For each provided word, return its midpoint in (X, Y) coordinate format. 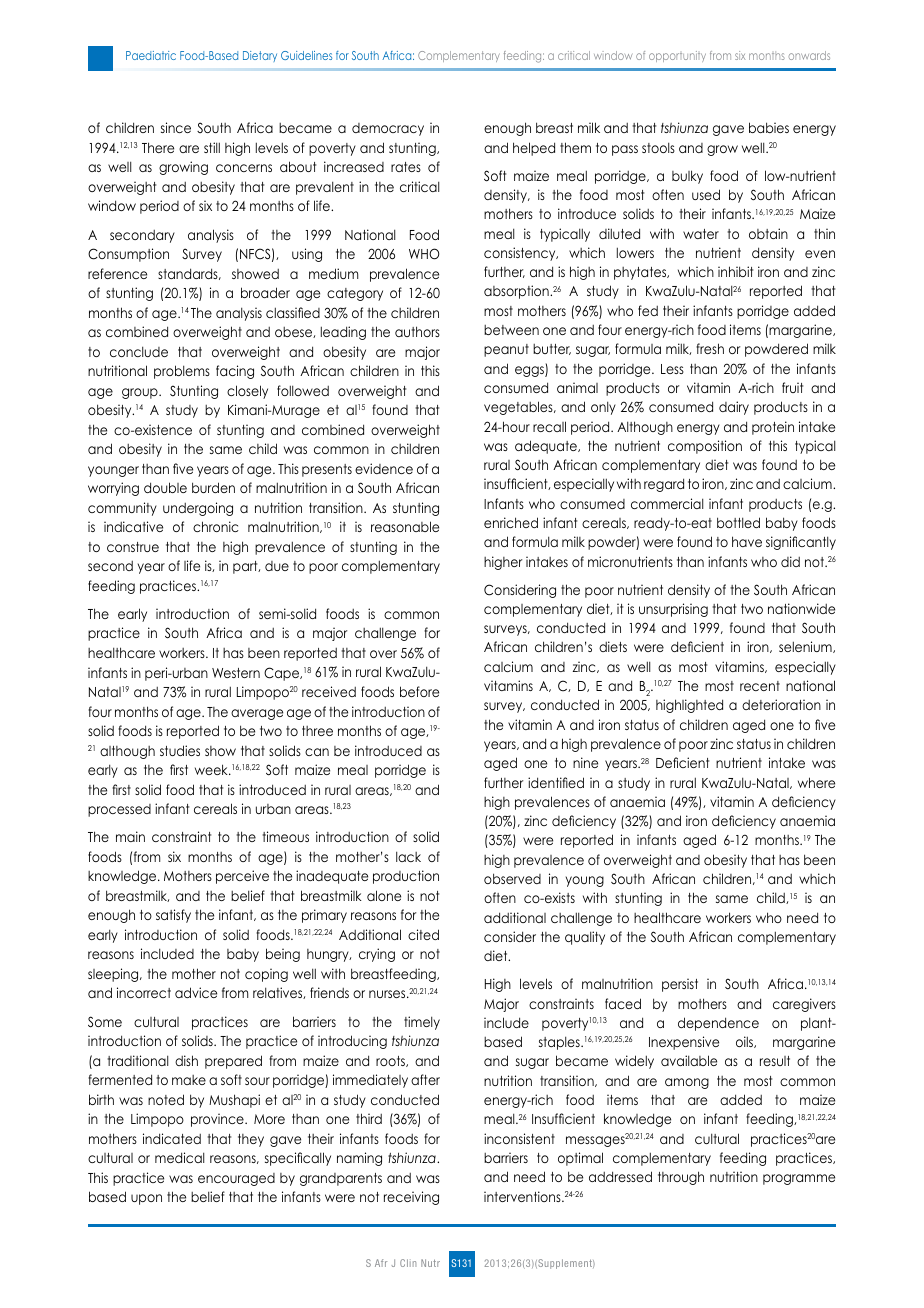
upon (146, 1199)
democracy (388, 129)
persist (680, 985)
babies (769, 127)
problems (182, 372)
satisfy (173, 916)
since (176, 127)
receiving (411, 1198)
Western (236, 673)
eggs (530, 371)
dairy (734, 408)
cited (423, 934)
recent (760, 686)
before (419, 691)
